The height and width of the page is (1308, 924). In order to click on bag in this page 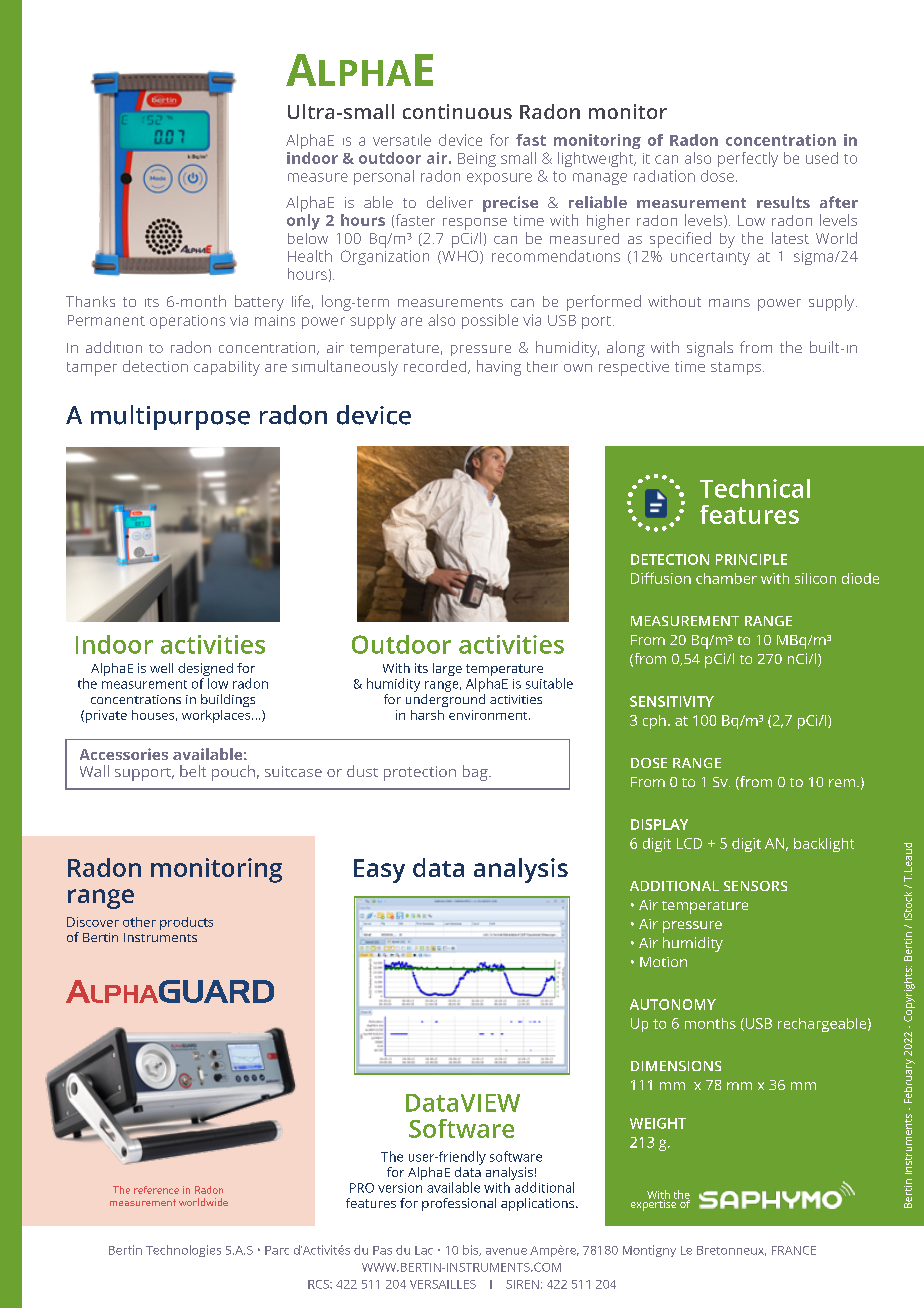, I will do `click(476, 773)`.
